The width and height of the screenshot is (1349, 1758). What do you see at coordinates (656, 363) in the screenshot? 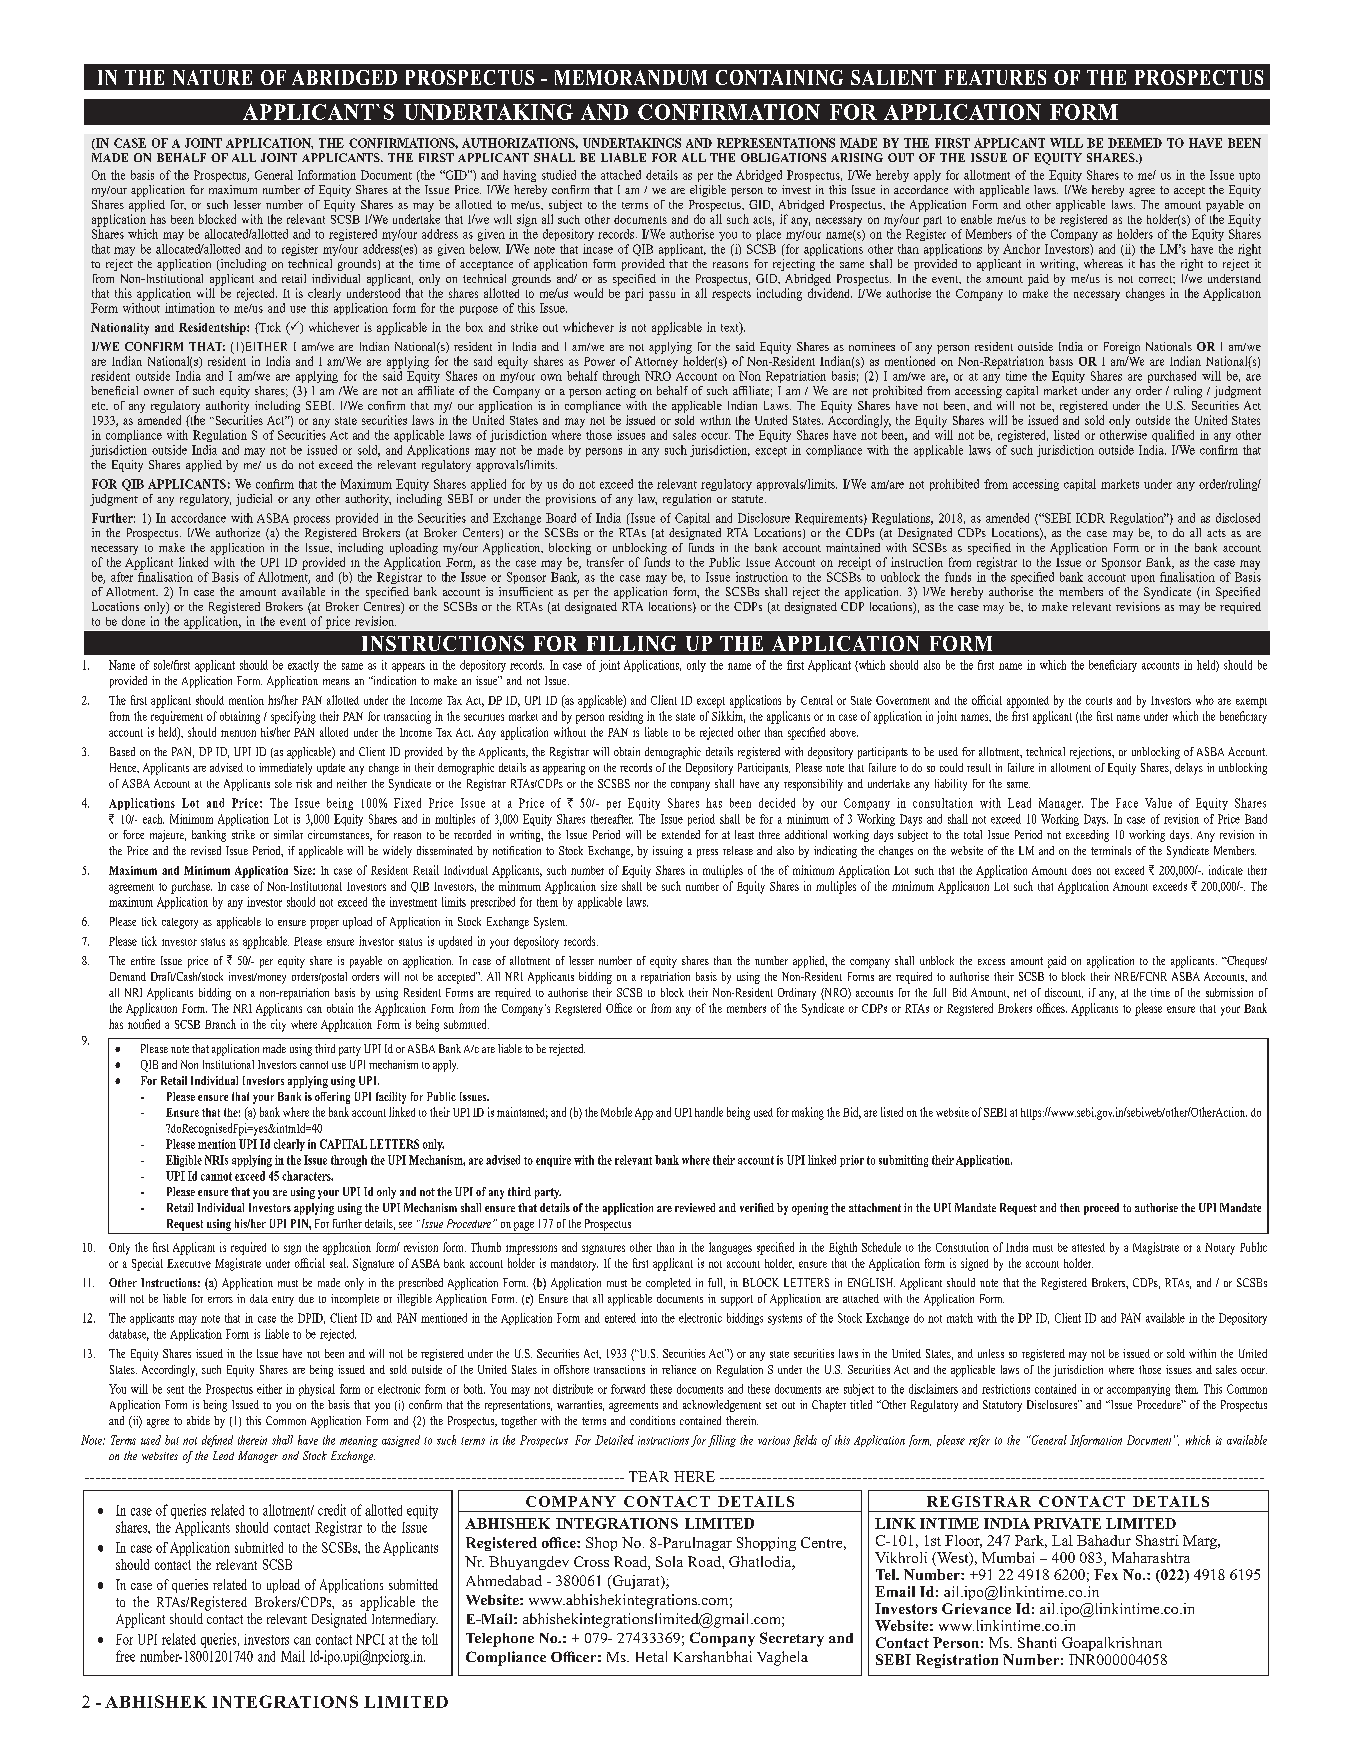
I see `Attorney` at bounding box center [656, 363].
